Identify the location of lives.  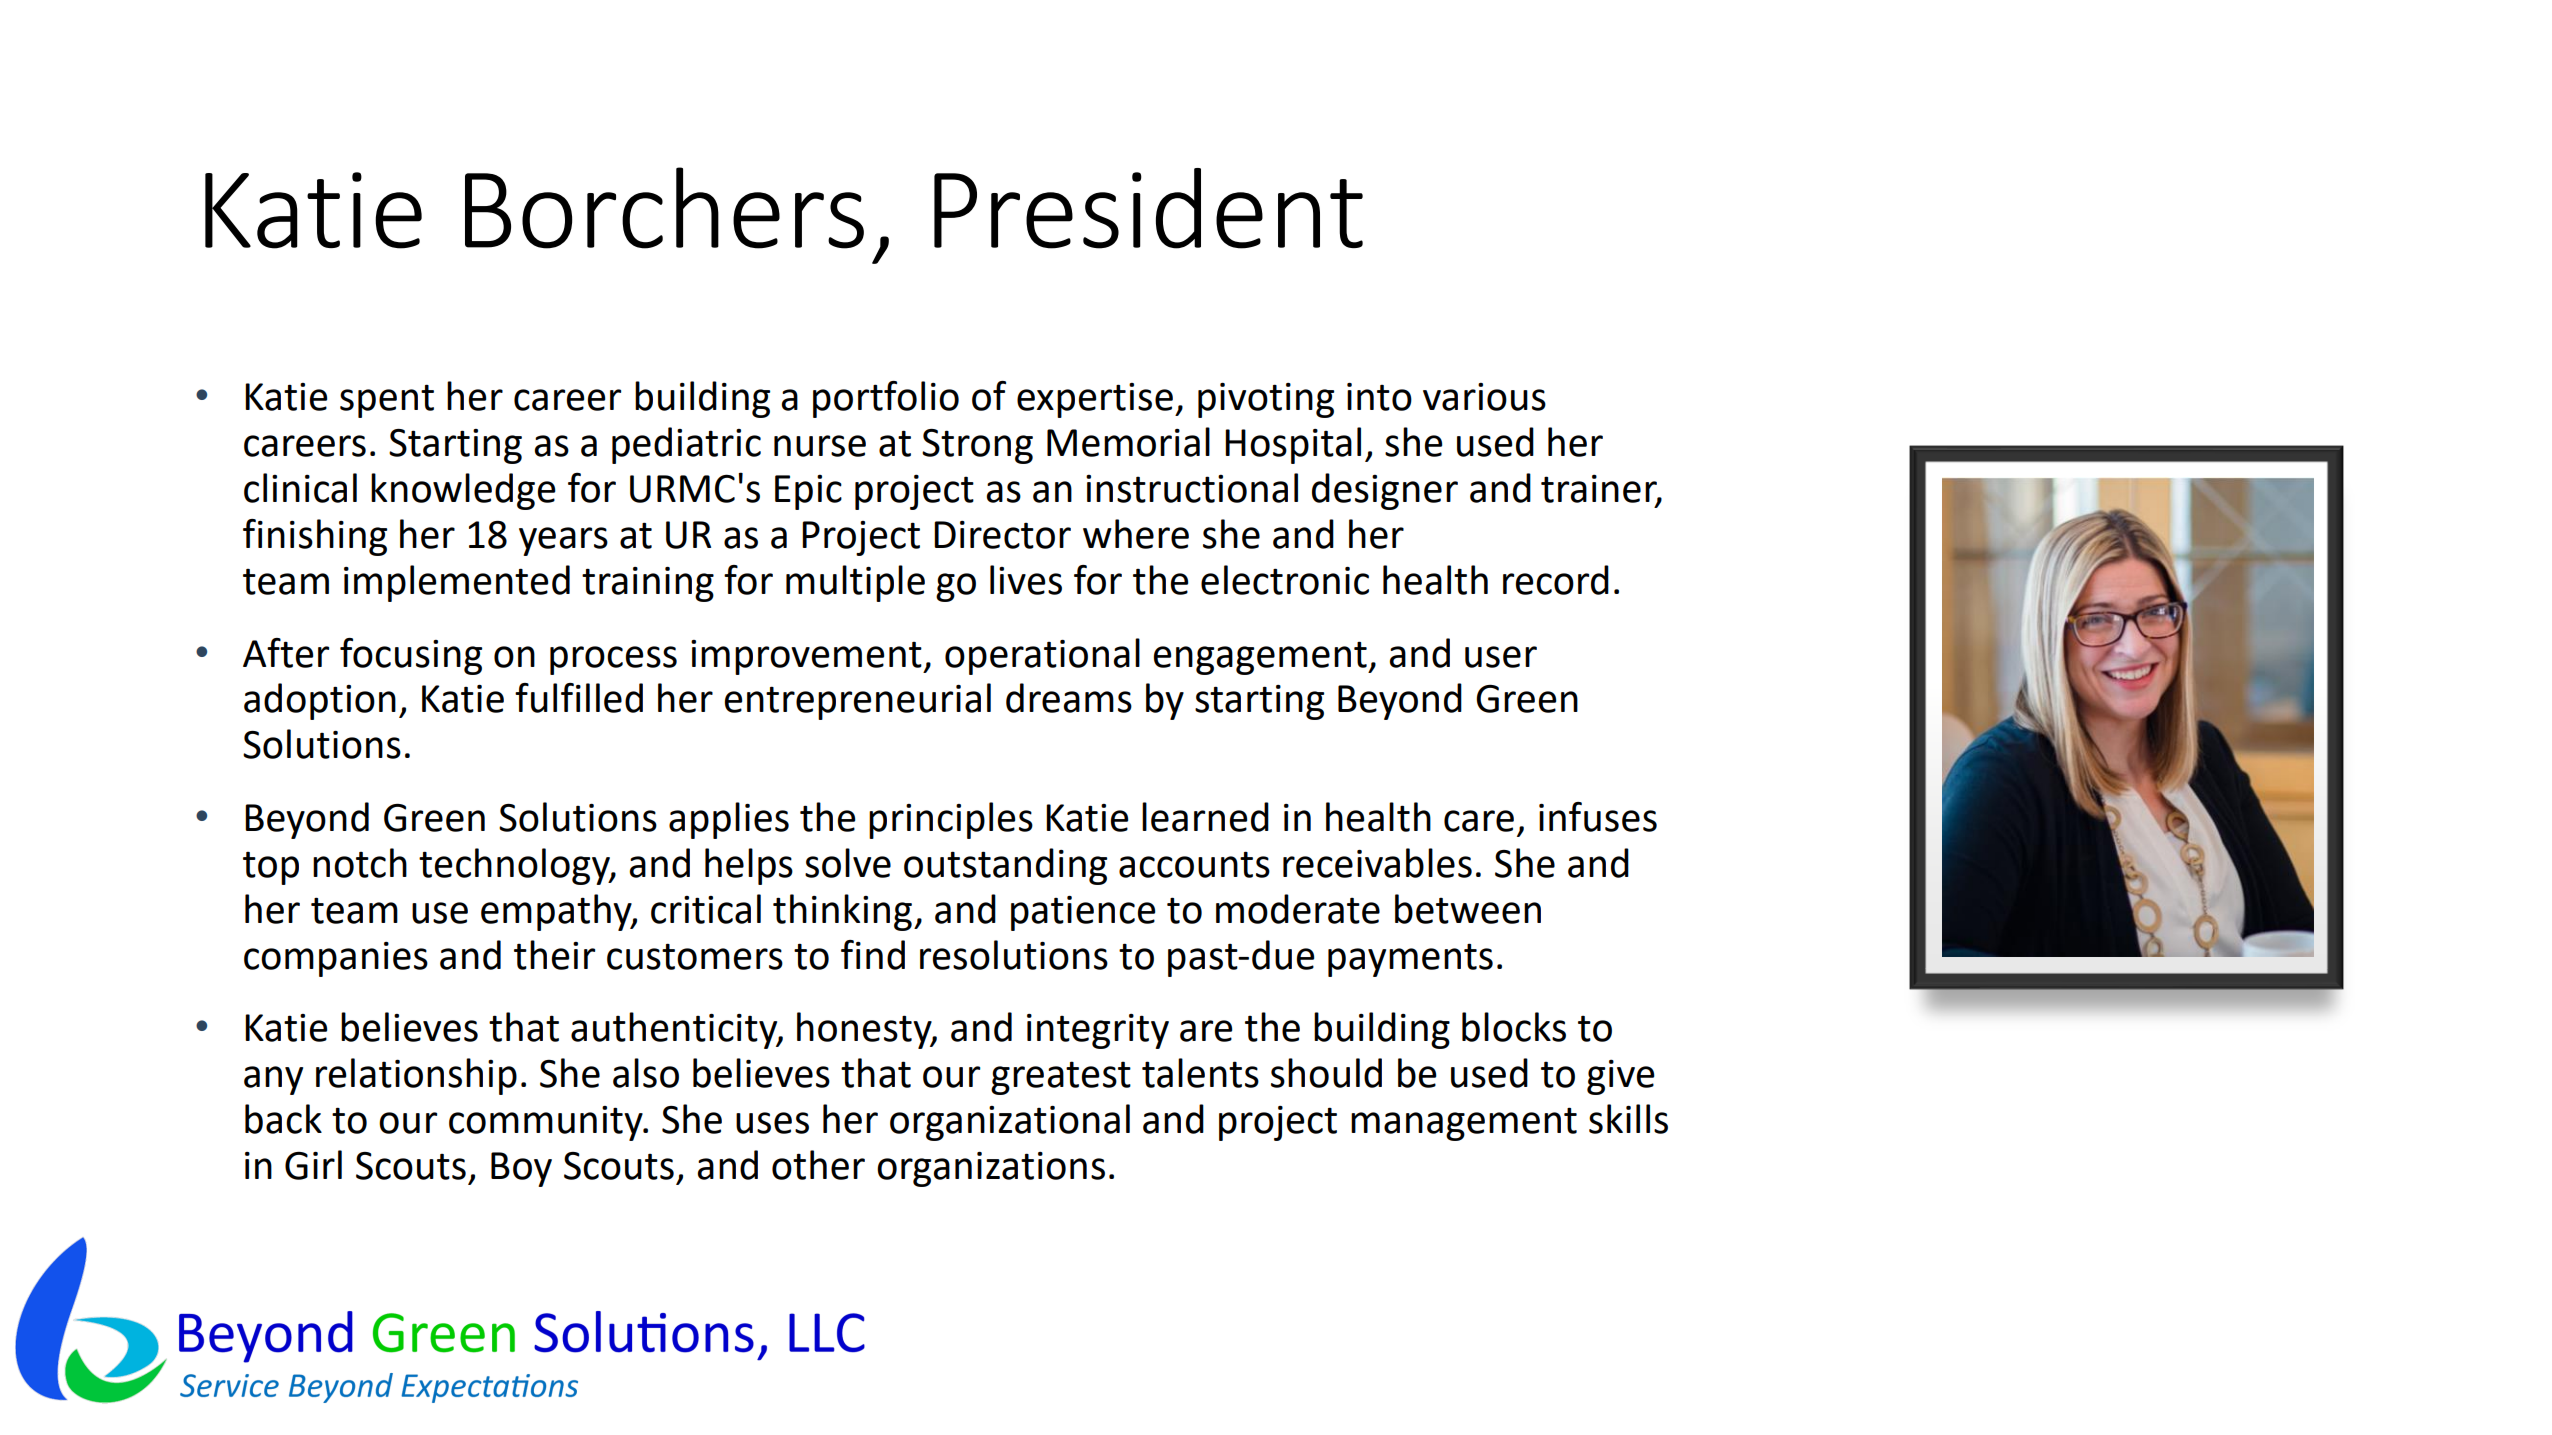
(1026, 580).
